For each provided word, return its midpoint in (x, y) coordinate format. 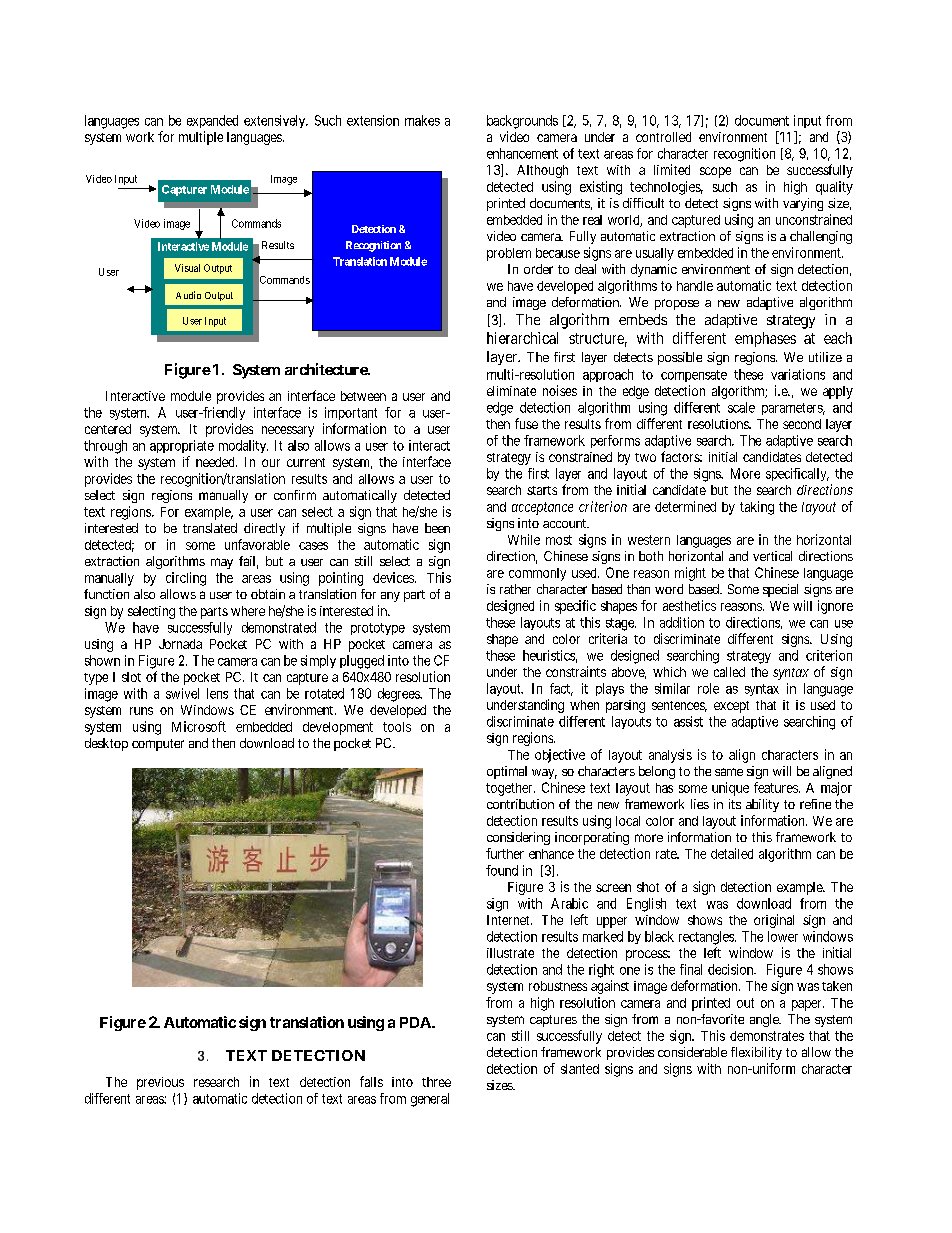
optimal (507, 772)
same (729, 772)
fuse (526, 423)
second (802, 424)
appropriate (182, 446)
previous (160, 1083)
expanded (212, 121)
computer (158, 745)
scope (715, 172)
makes (422, 120)
